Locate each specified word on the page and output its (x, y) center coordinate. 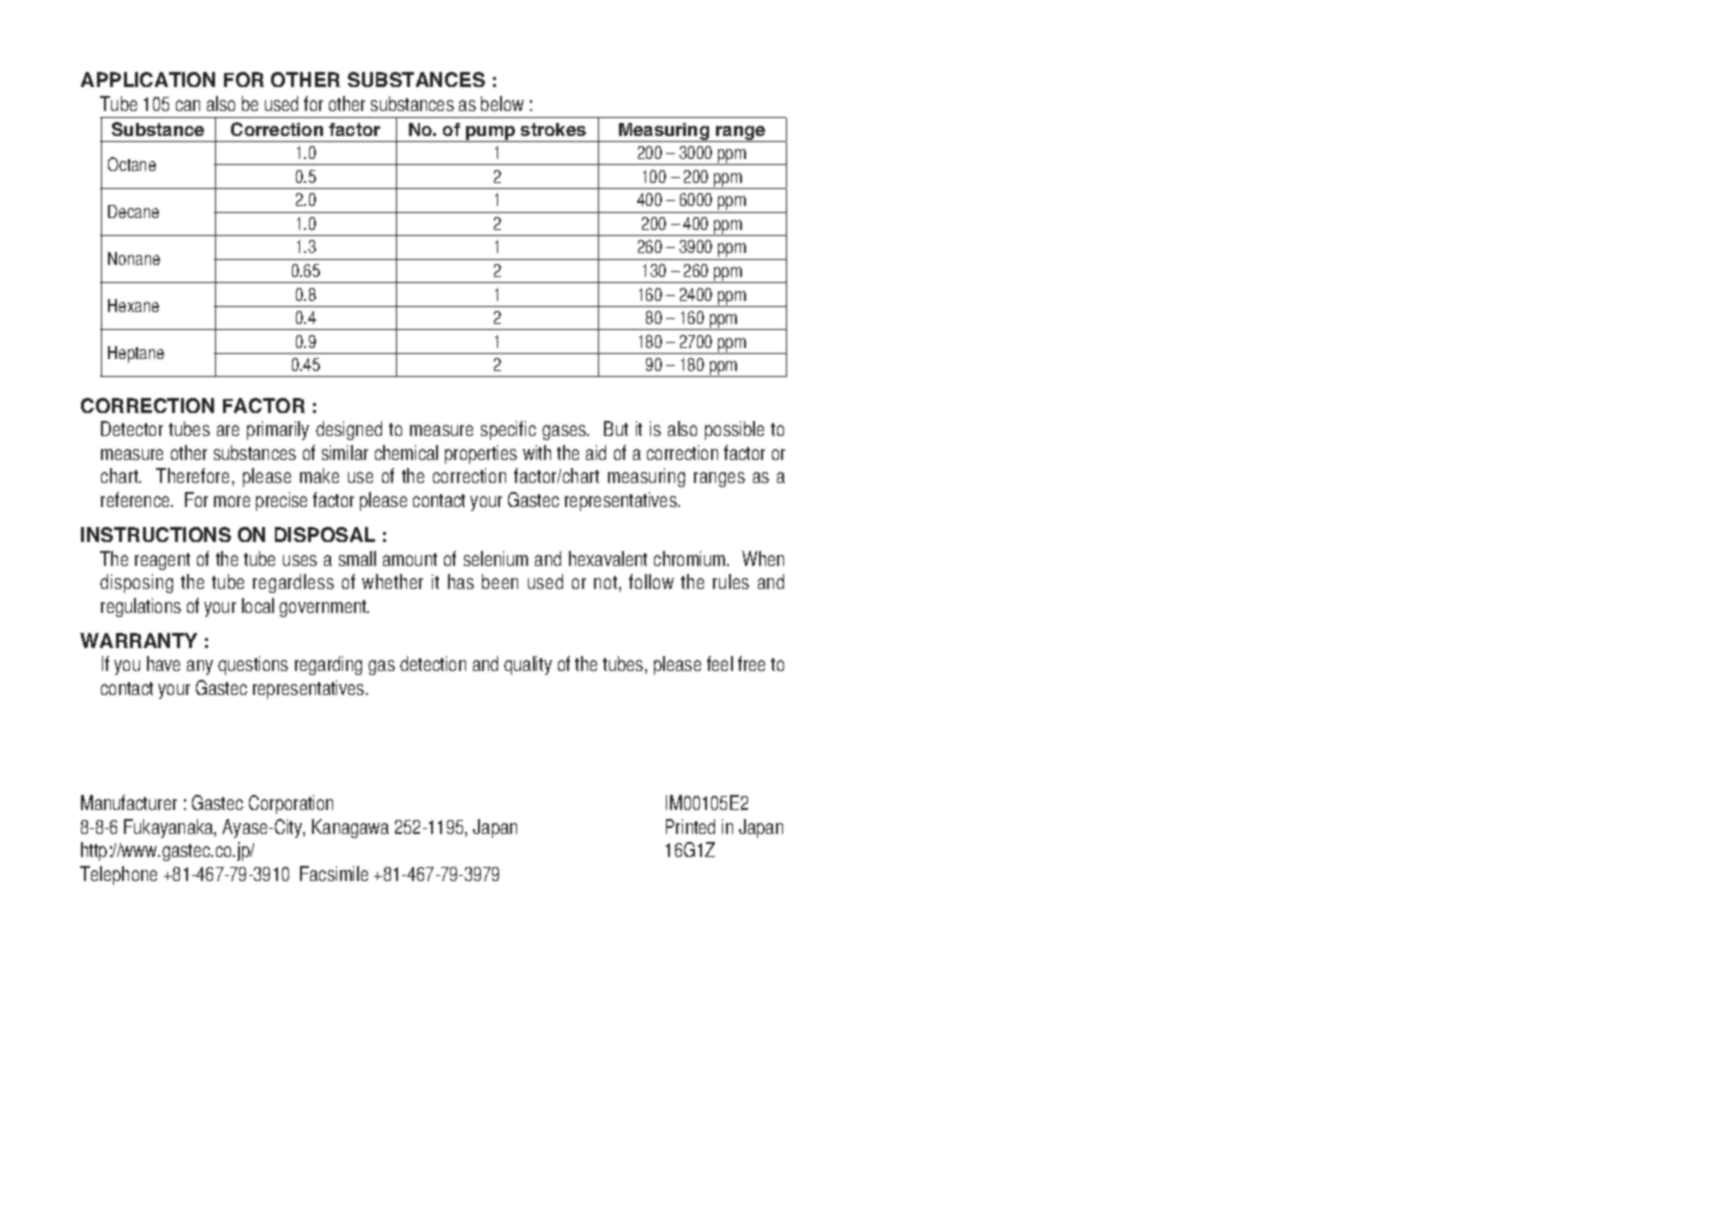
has (461, 581)
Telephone (118, 875)
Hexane (133, 305)
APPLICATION (148, 79)
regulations (141, 607)
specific (508, 430)
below (502, 103)
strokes (553, 129)
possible (734, 430)
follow (651, 581)
